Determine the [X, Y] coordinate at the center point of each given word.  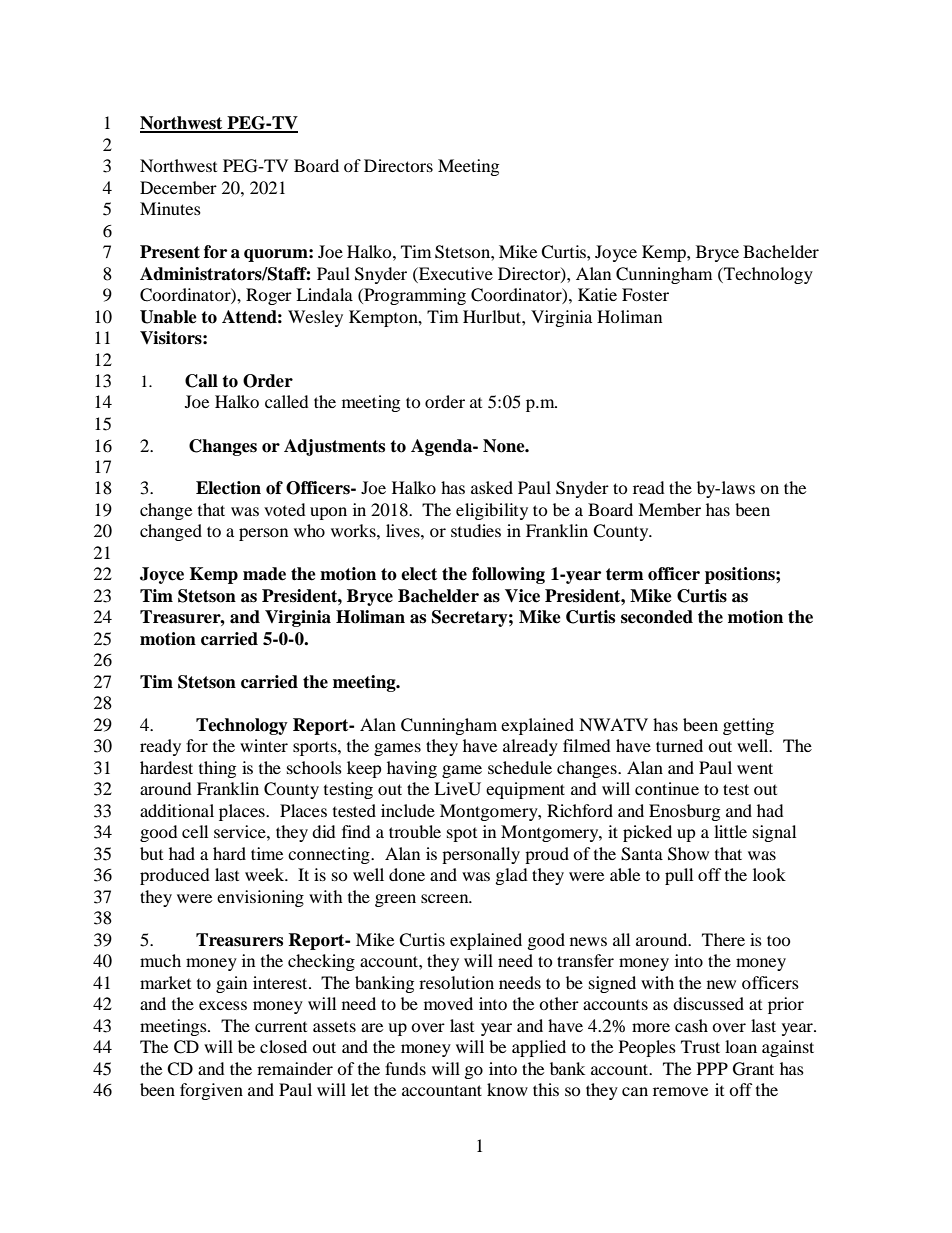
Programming [414, 296]
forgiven [211, 1091]
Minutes [170, 208]
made [264, 574]
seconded [657, 617]
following [508, 575]
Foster [645, 294]
